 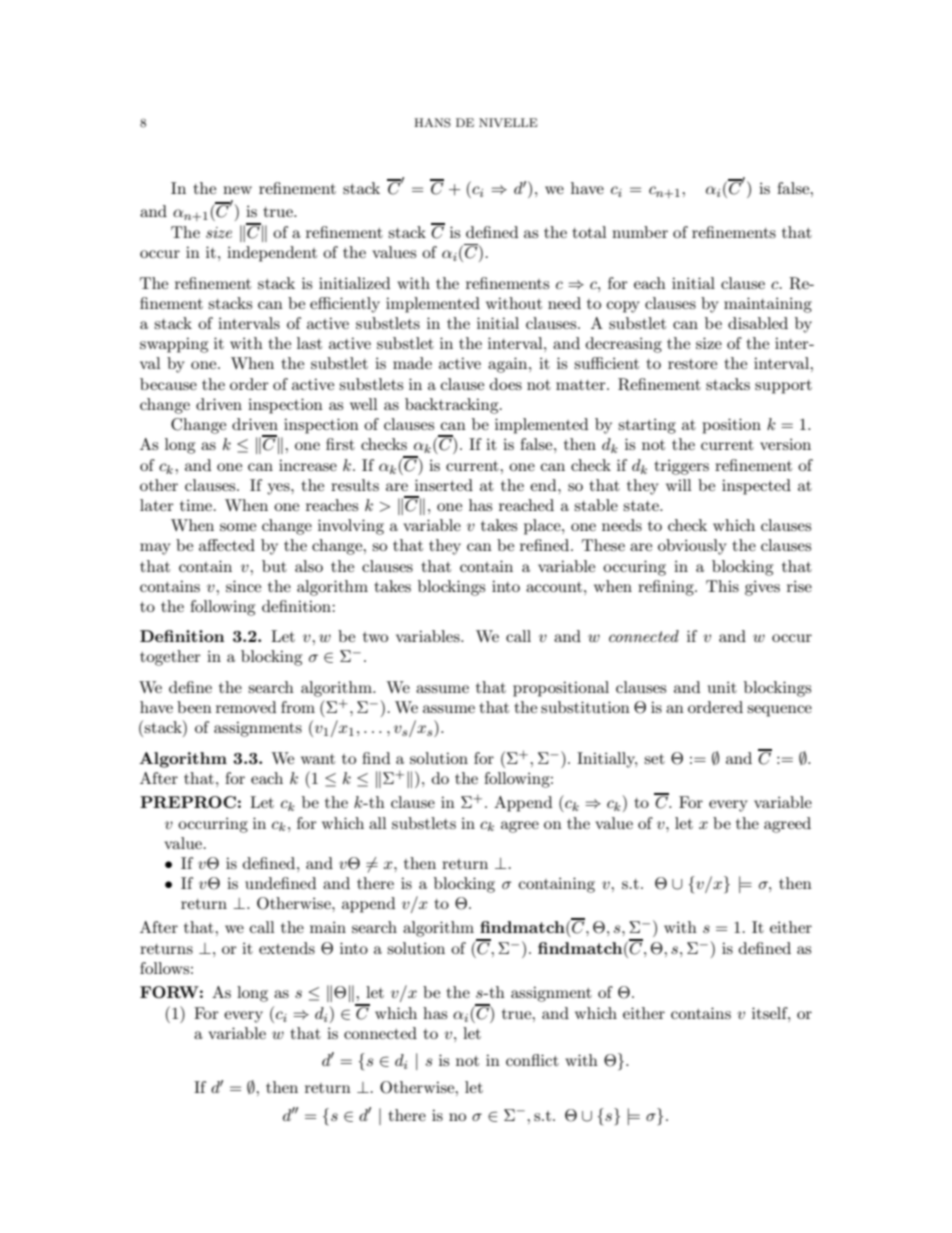 What do you see at coordinates (585, 707) in the screenshot?
I see `substitution` at bounding box center [585, 707].
